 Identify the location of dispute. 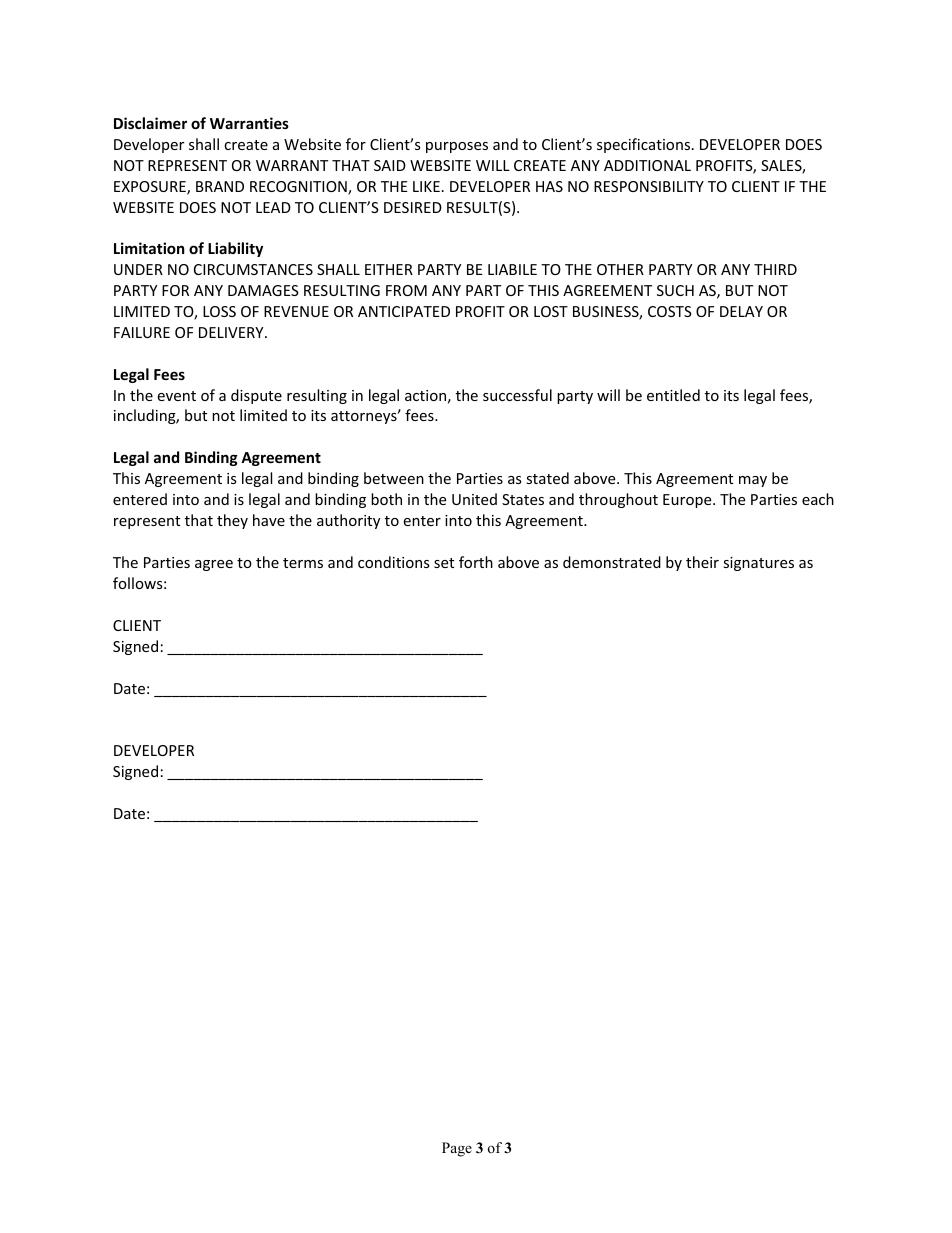
(256, 396).
